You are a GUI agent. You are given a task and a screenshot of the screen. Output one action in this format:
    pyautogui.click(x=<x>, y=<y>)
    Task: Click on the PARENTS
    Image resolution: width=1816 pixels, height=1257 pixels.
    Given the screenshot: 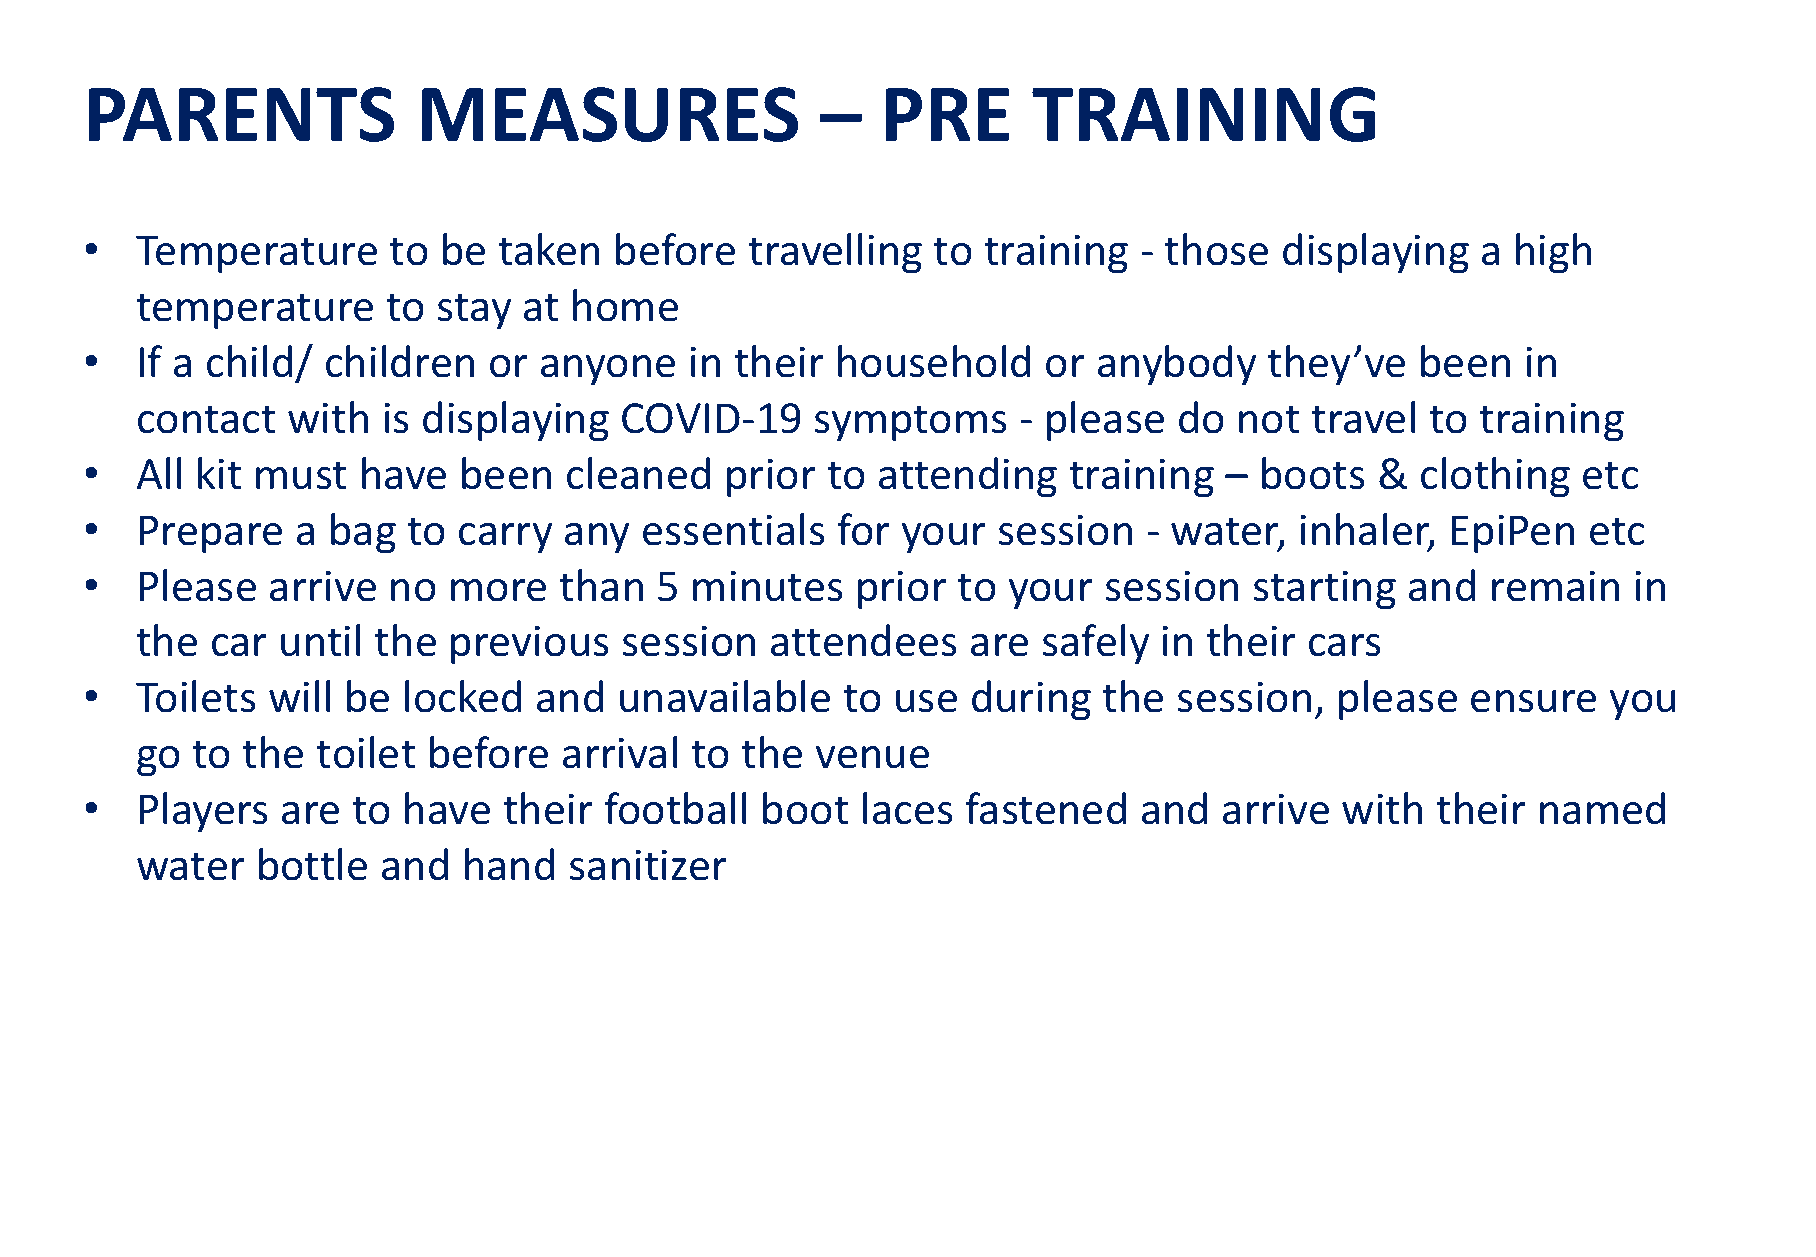 What is the action you would take?
    pyautogui.click(x=241, y=114)
